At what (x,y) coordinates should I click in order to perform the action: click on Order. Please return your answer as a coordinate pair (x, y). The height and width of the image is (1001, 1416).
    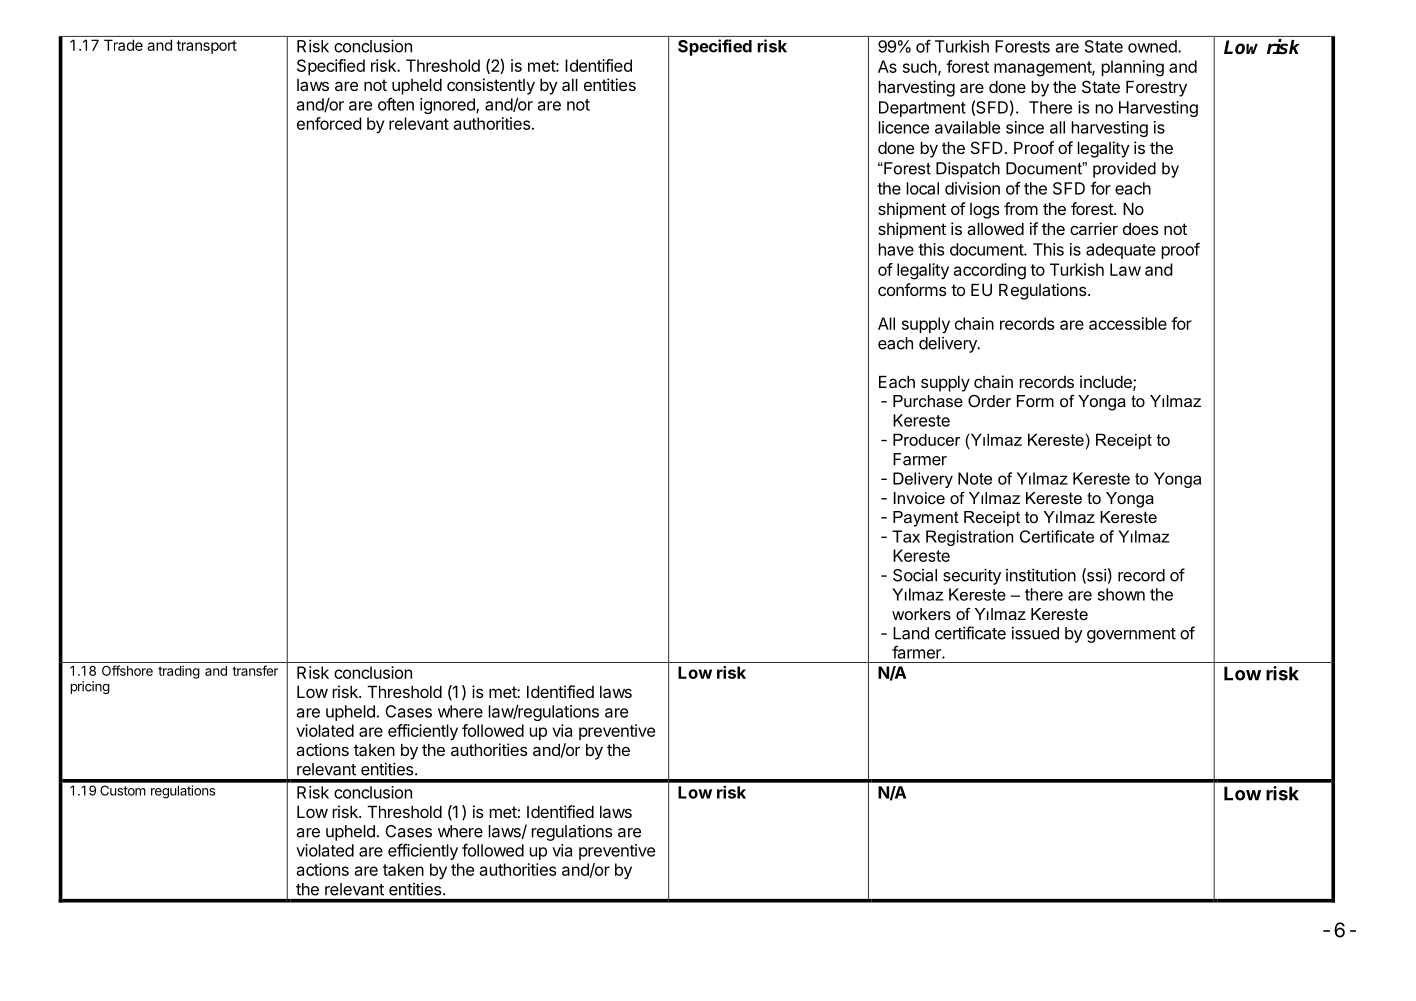
    Looking at the image, I should click on (989, 401).
